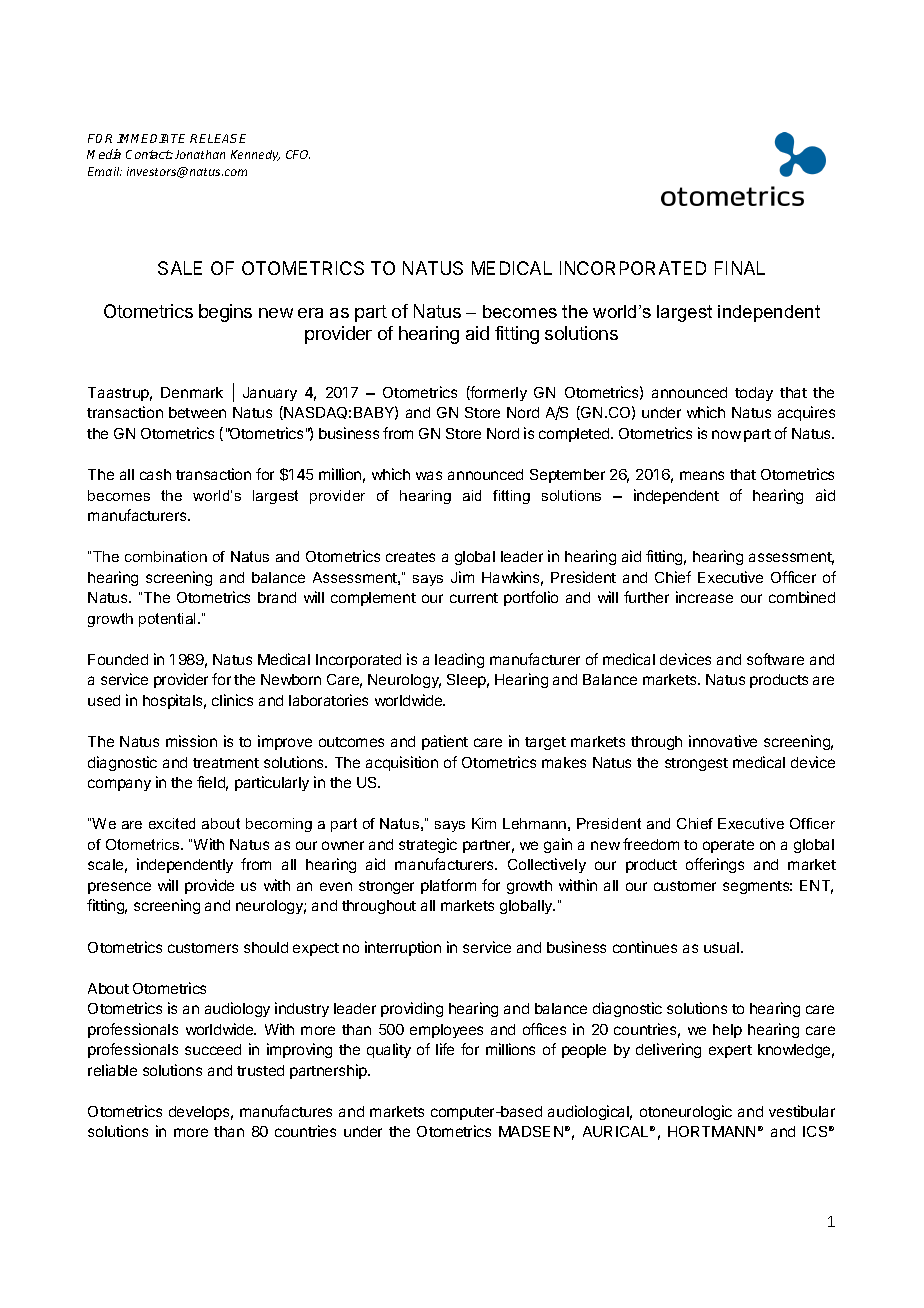 The width and height of the page is (924, 1308). What do you see at coordinates (213, 1049) in the page?
I see `succeed` at bounding box center [213, 1049].
